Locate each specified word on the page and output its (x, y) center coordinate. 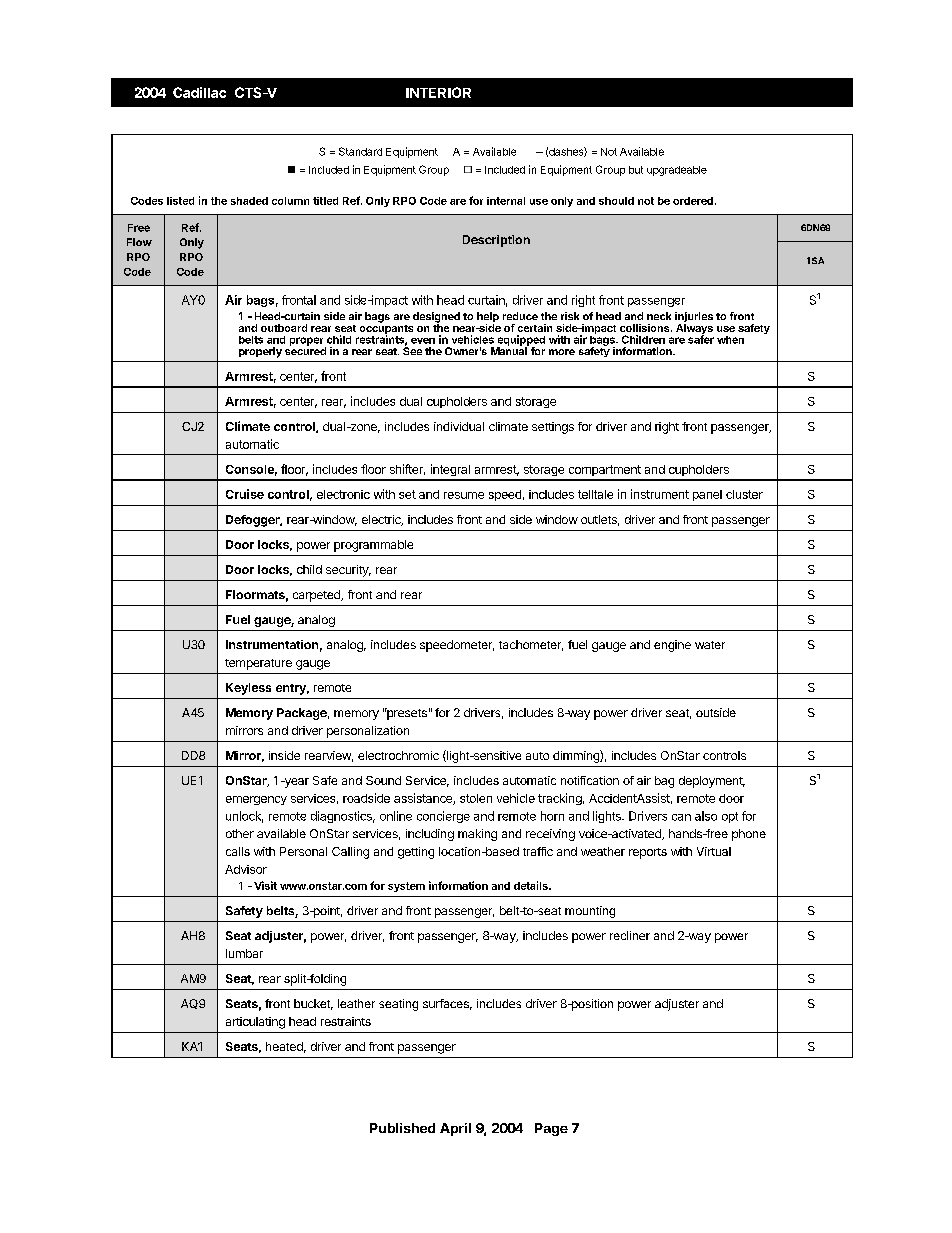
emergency (256, 800)
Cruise (245, 494)
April (455, 1129)
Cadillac (199, 92)
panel (707, 495)
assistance (424, 799)
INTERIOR (438, 92)
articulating (255, 1023)
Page (551, 1129)
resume (464, 495)
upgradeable (677, 171)
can (681, 817)
